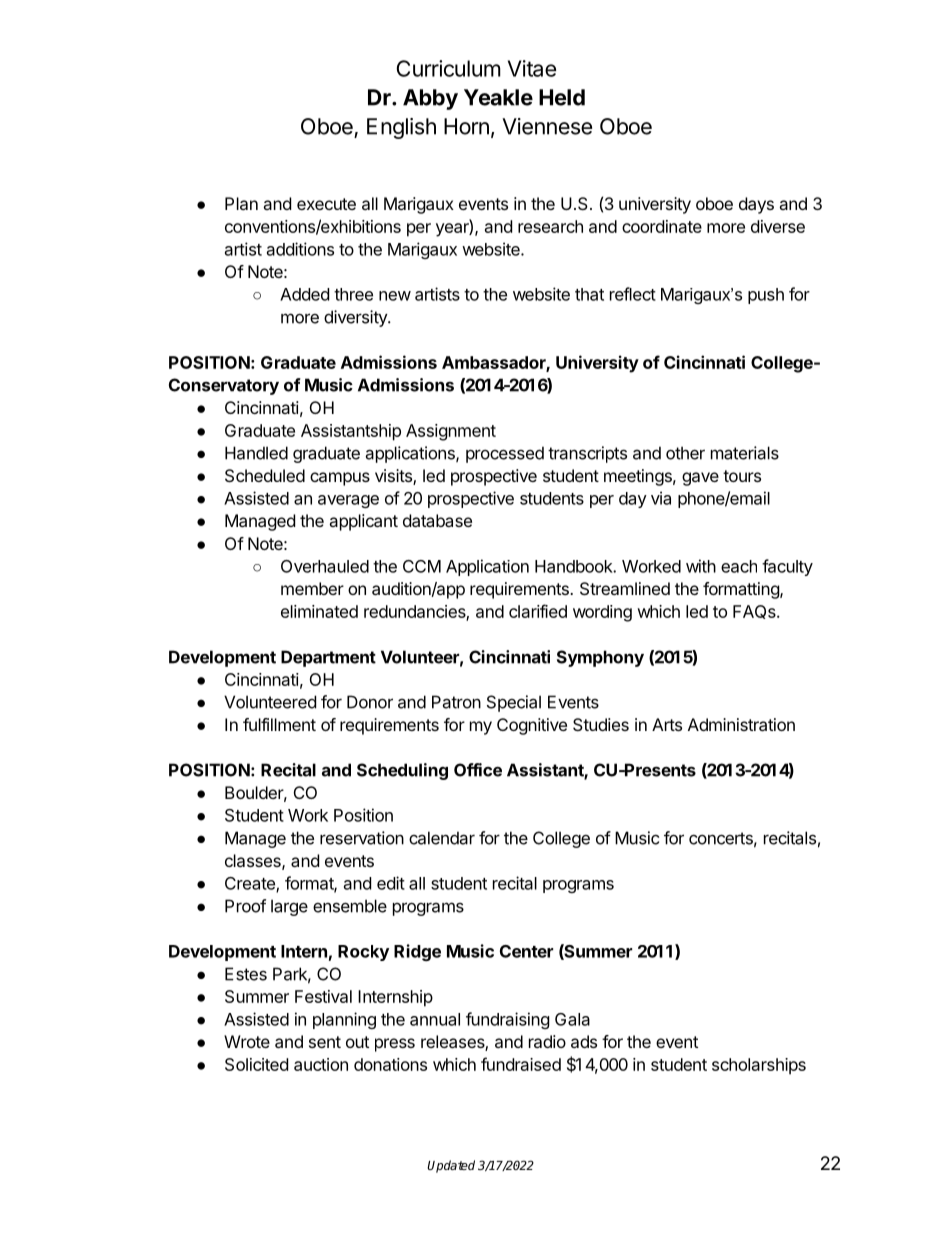 The width and height of the screenshot is (952, 1233). What do you see at coordinates (401, 128) in the screenshot?
I see `English` at bounding box center [401, 128].
